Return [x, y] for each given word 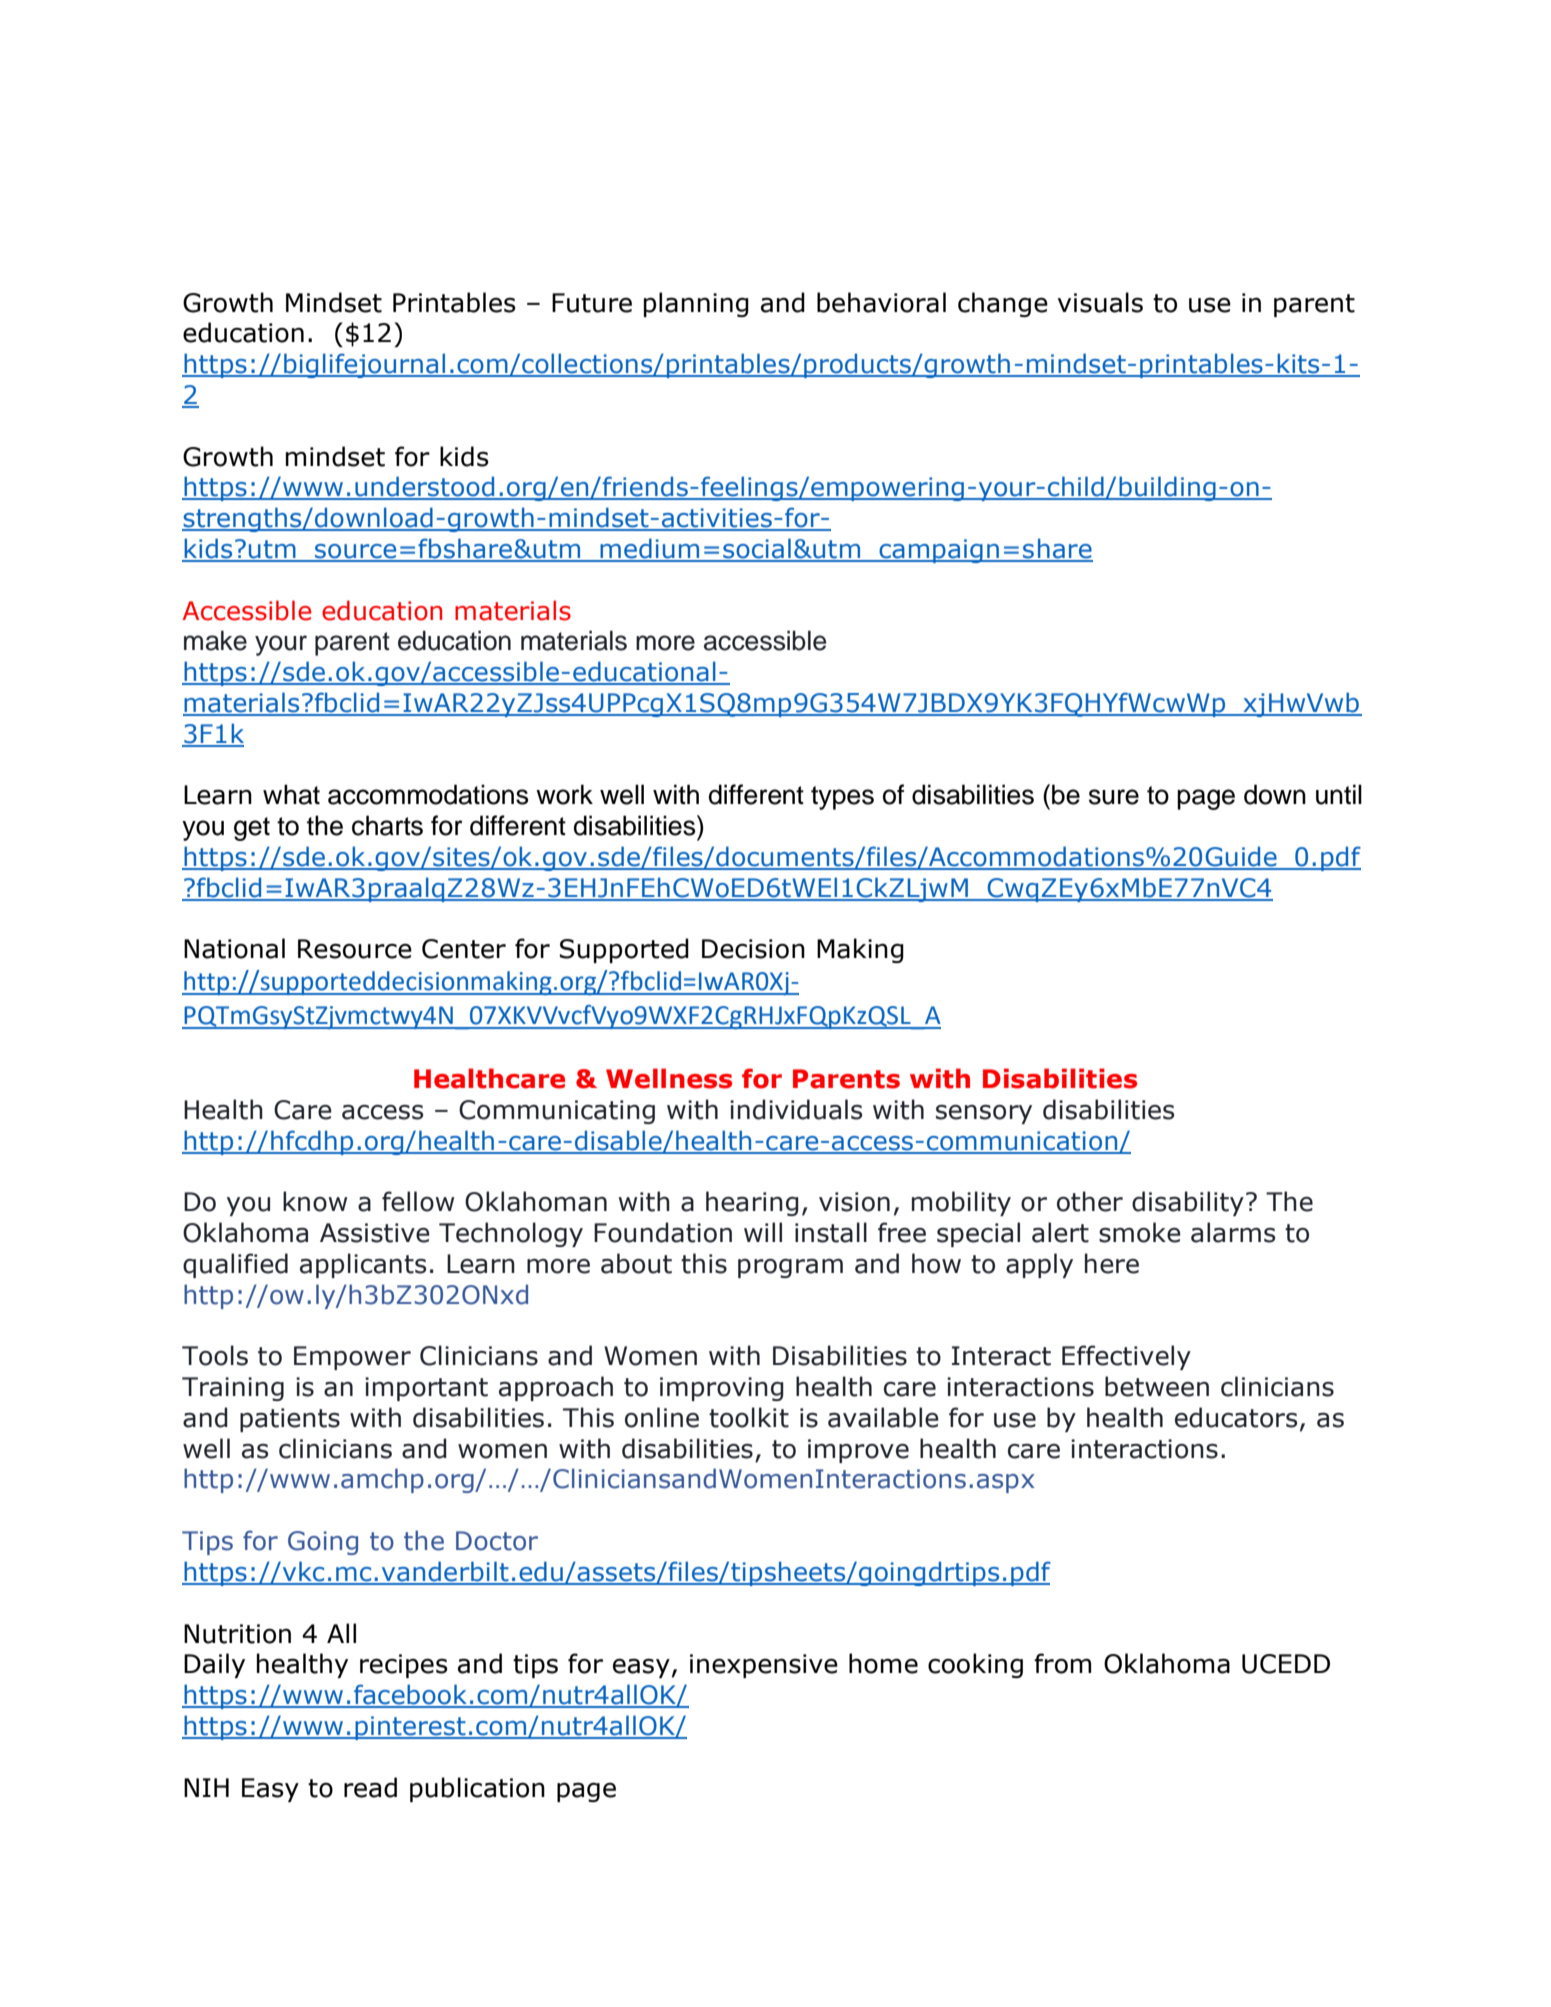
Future [592, 303]
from [1062, 1663]
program [790, 1268]
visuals [1100, 302]
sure [1114, 797]
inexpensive [764, 1666]
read [370, 1787]
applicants [363, 1265]
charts [387, 825]
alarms [1233, 1232]
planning [696, 304]
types [842, 798]
